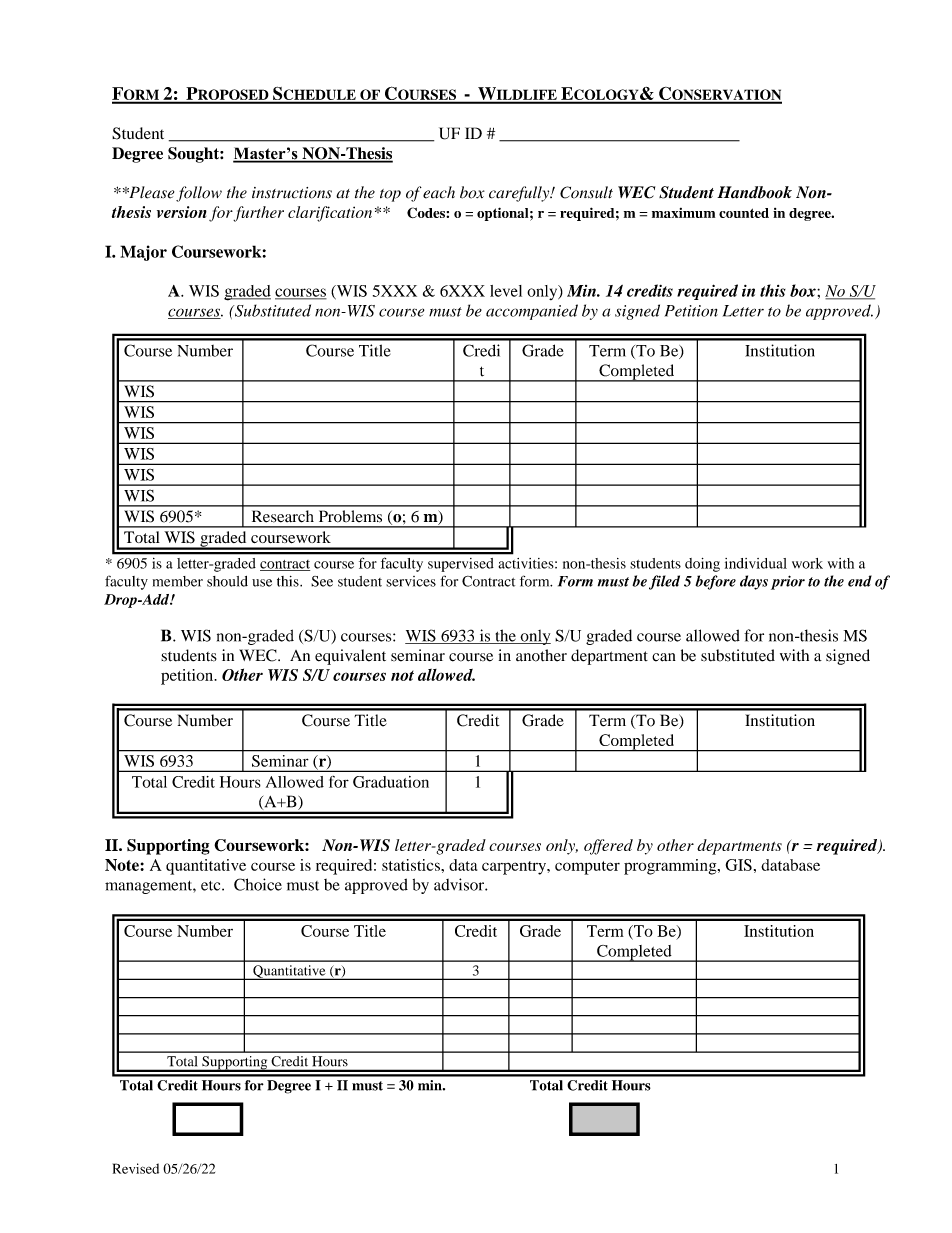 The height and width of the screenshot is (1233, 952). I want to click on services, so click(411, 581).
